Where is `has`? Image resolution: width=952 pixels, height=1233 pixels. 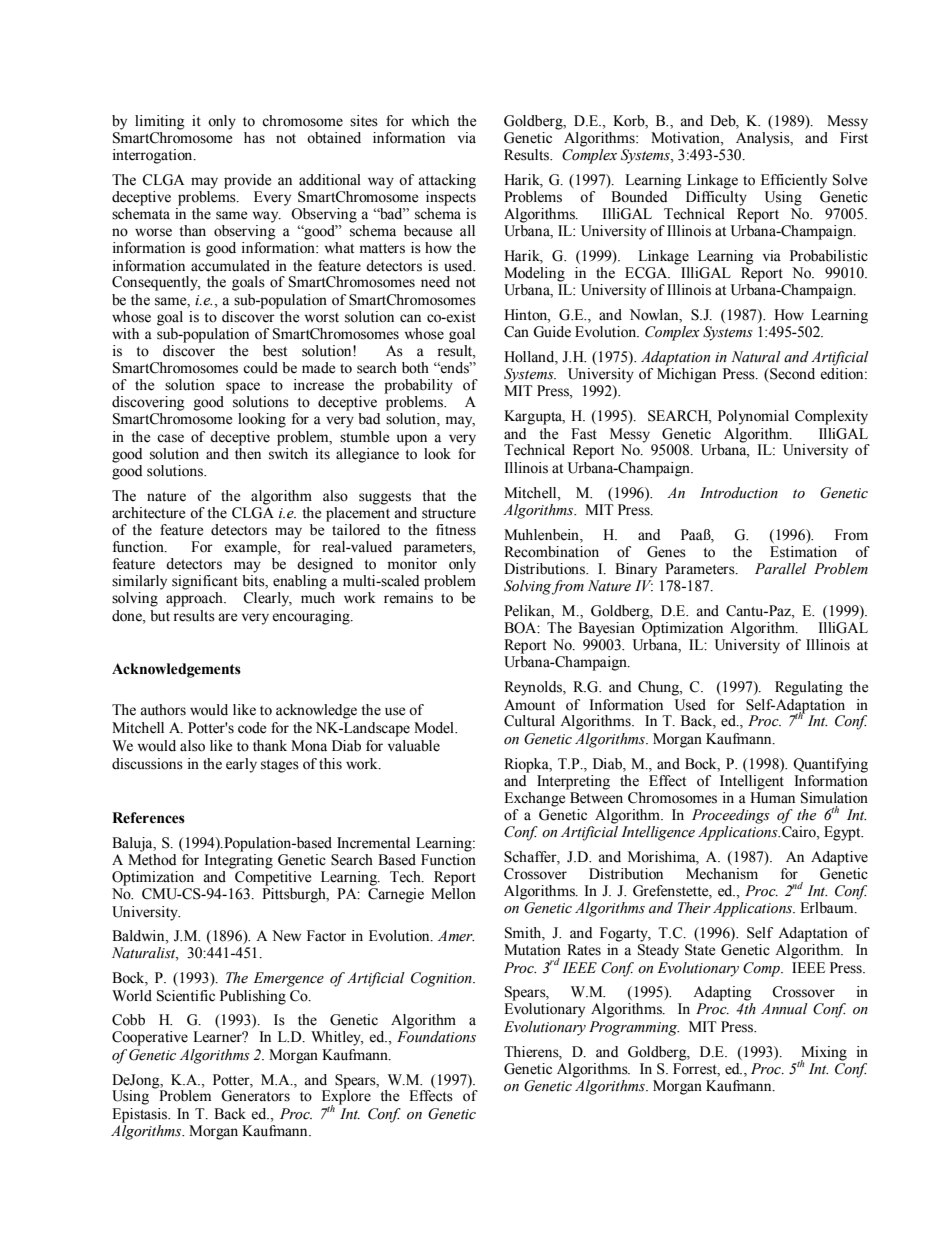 has is located at coordinates (254, 138).
